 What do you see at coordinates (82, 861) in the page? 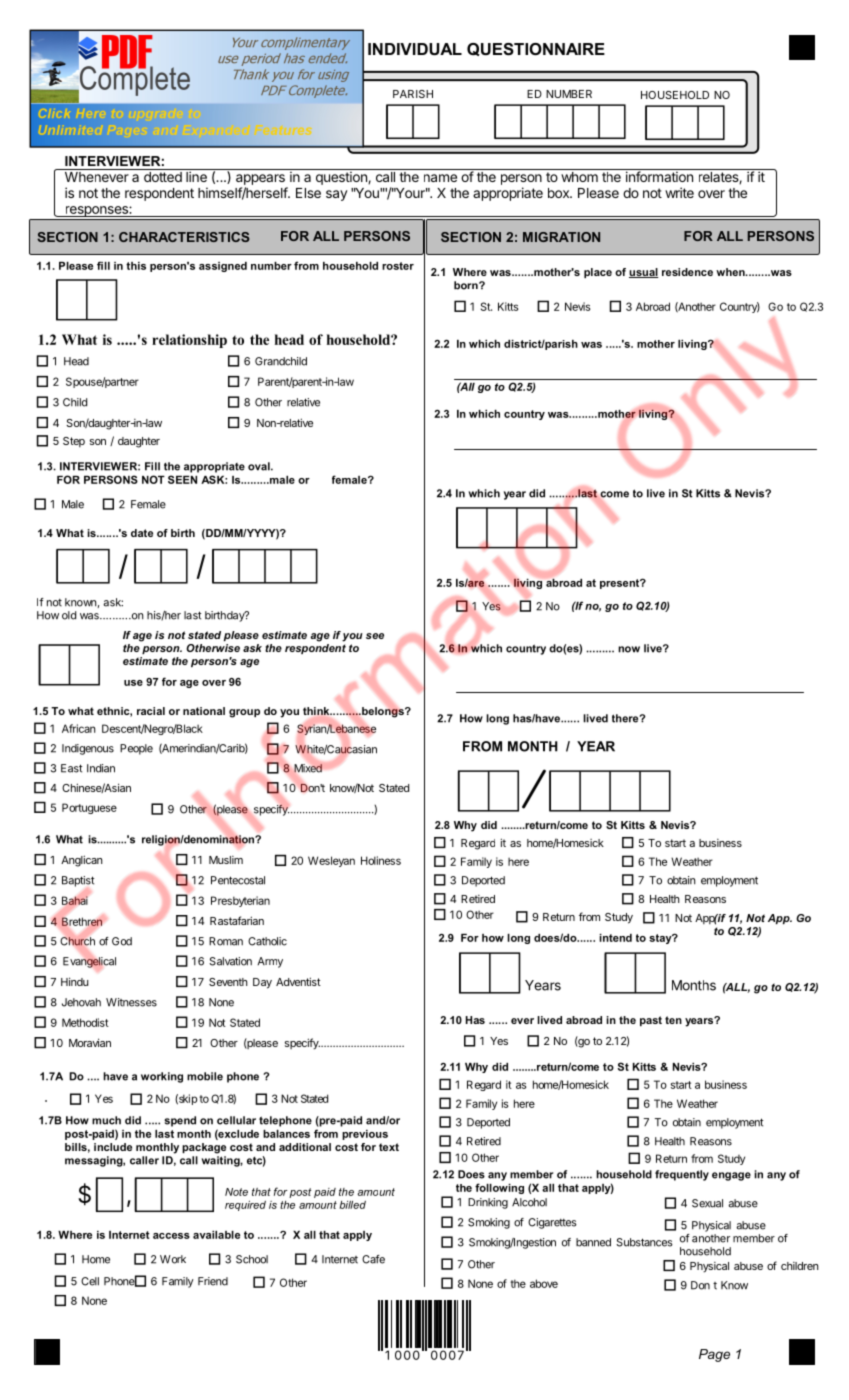
I see `Anglican` at bounding box center [82, 861].
